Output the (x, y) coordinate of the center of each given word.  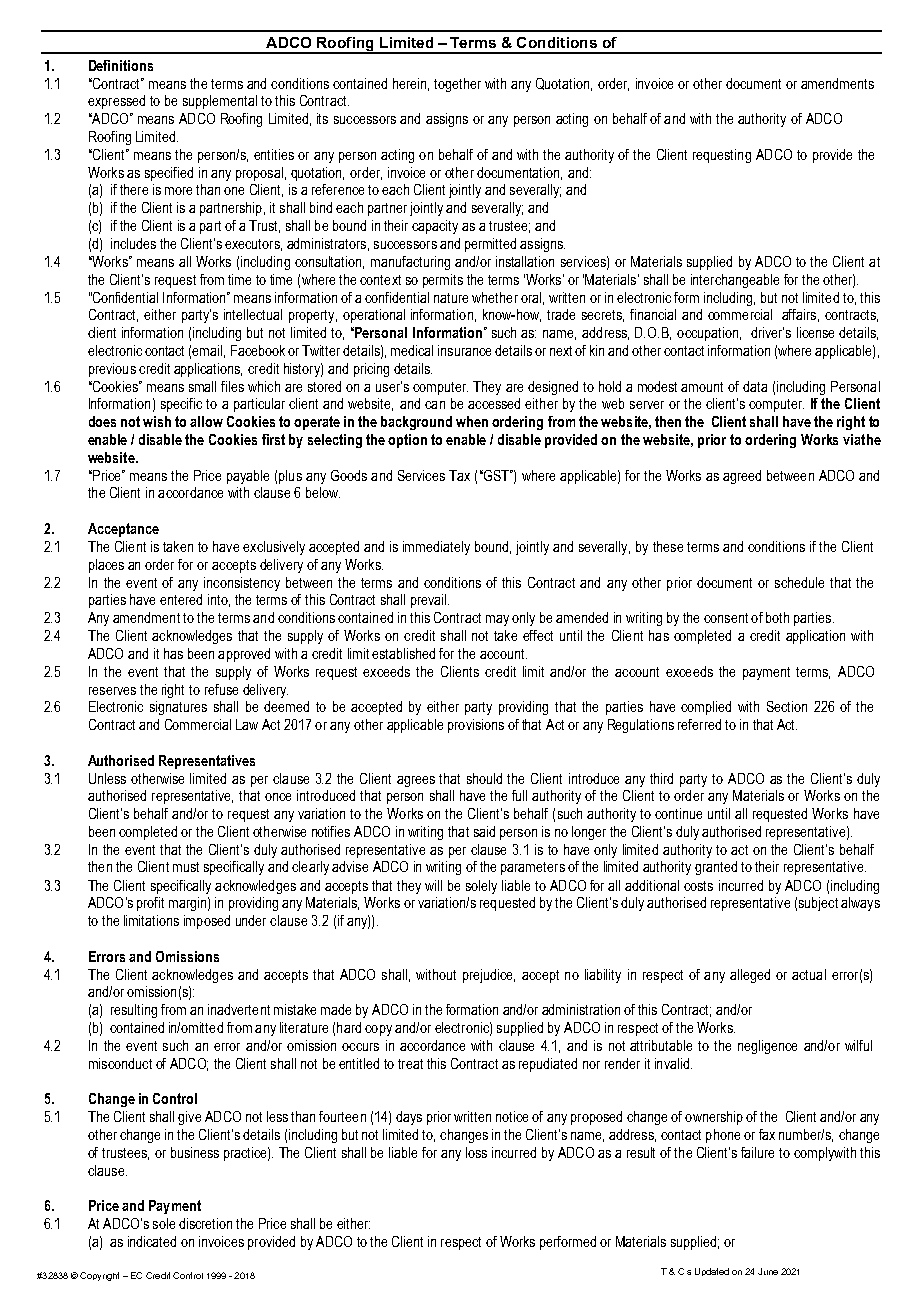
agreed (742, 477)
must (186, 867)
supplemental (220, 102)
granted (716, 868)
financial (653, 314)
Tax (459, 475)
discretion (205, 1223)
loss (476, 1152)
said (484, 831)
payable (248, 477)
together (457, 85)
